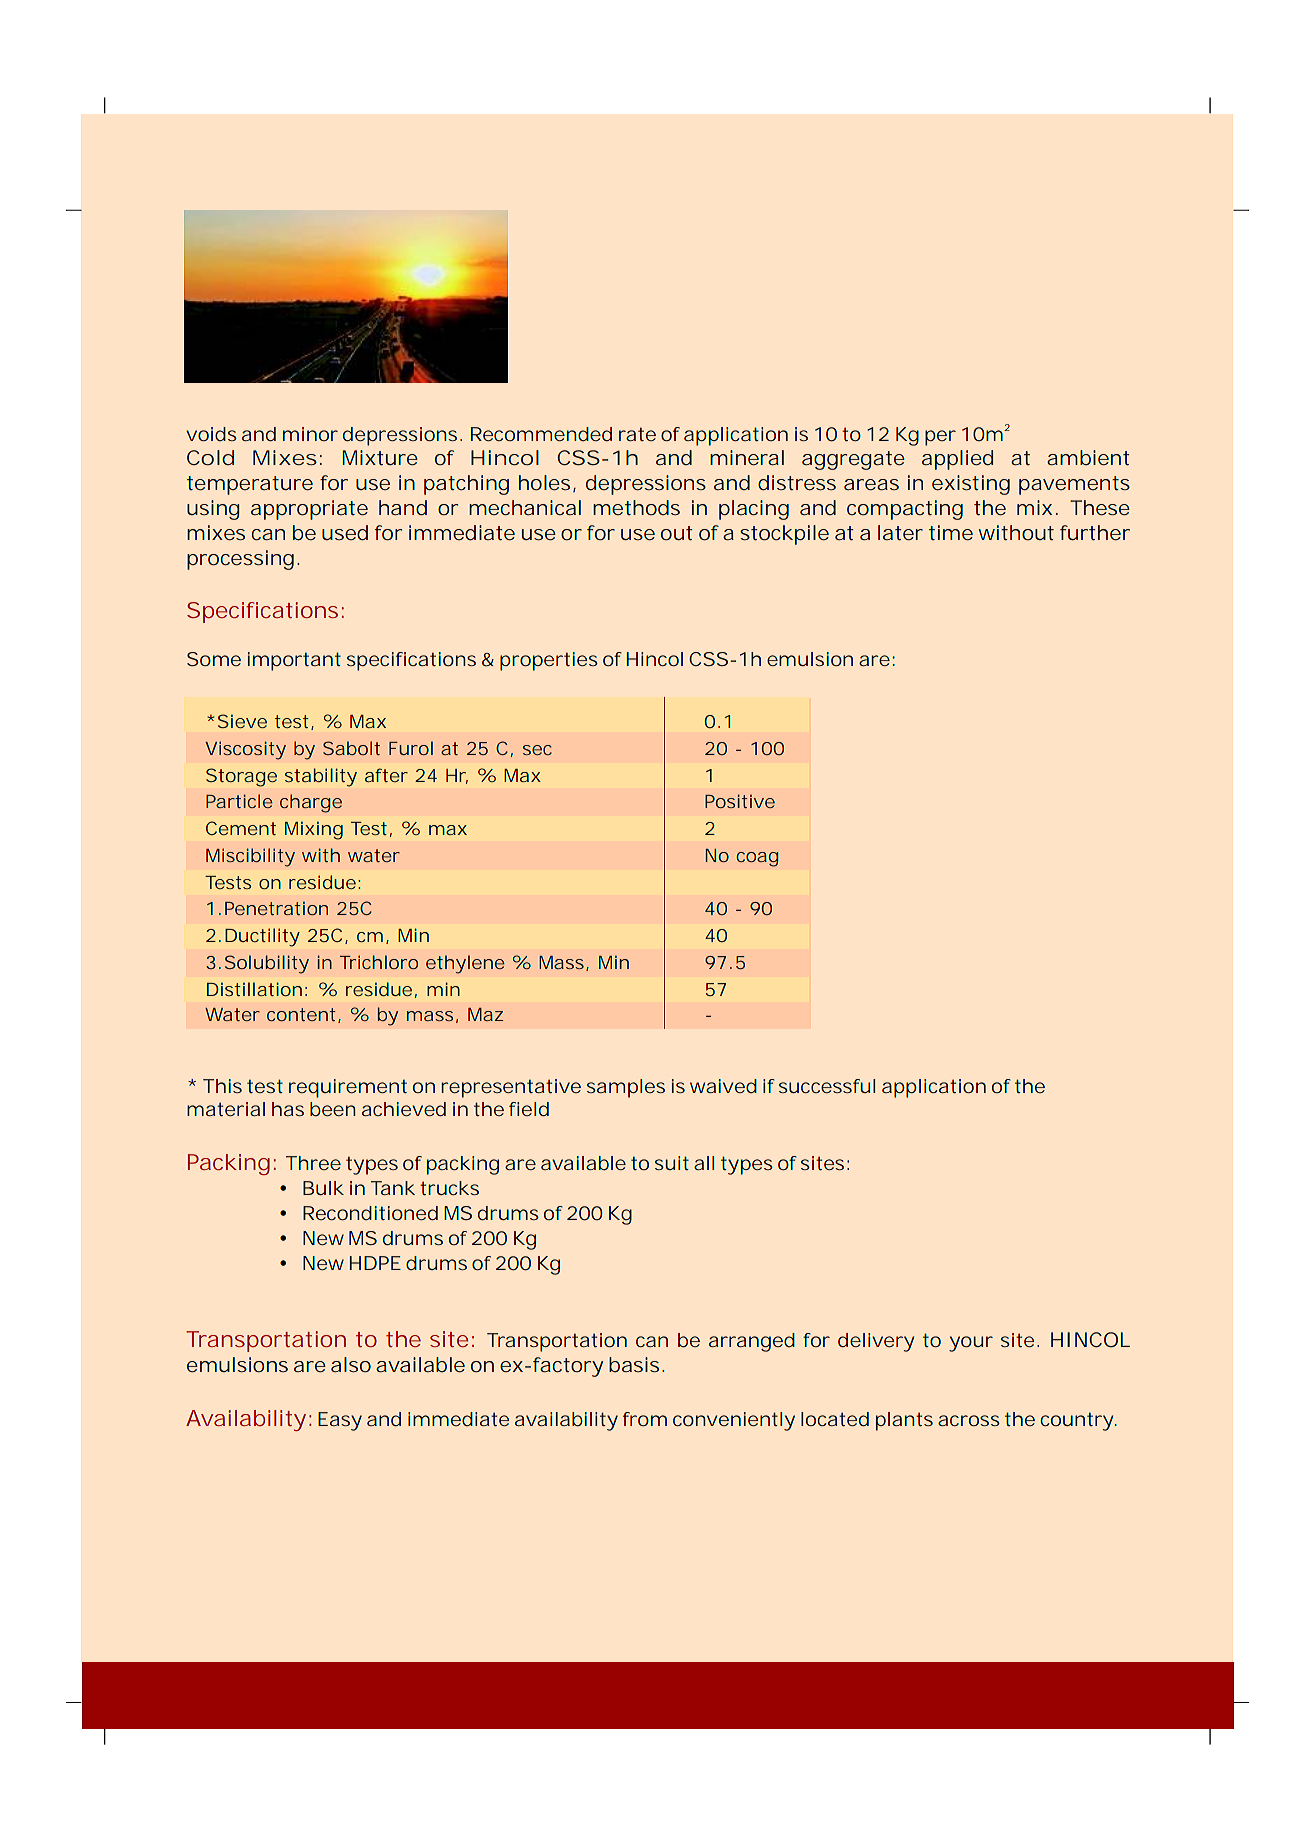 Image resolution: width=1315 pixels, height=1842 pixels. What do you see at coordinates (321, 777) in the document?
I see `stability` at bounding box center [321, 777].
